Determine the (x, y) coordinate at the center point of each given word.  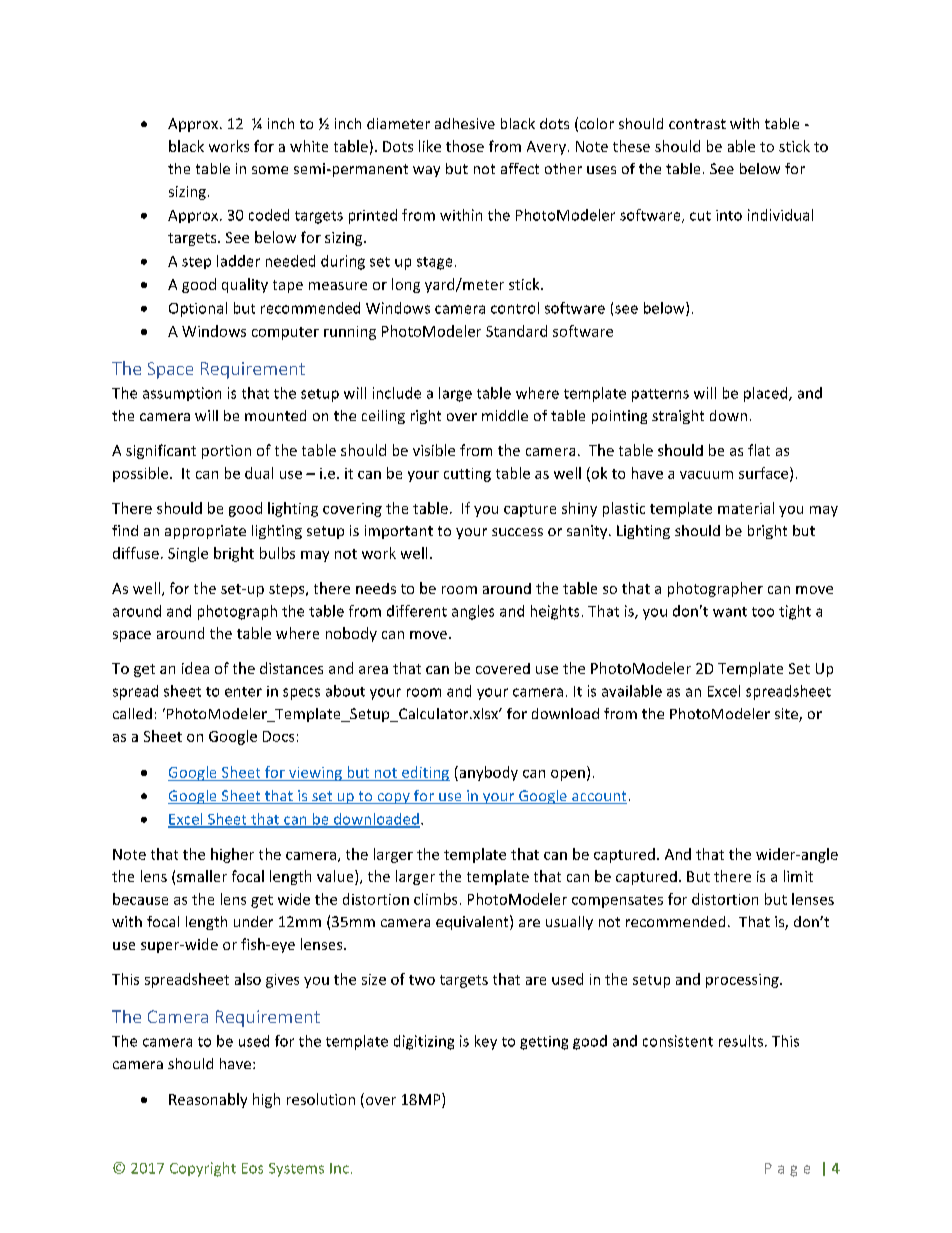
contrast (697, 124)
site (787, 715)
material (746, 508)
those (465, 146)
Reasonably (208, 1100)
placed (767, 394)
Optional (198, 309)
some (270, 170)
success (517, 532)
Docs (278, 736)
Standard (516, 331)
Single (188, 554)
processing (743, 981)
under (253, 921)
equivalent (473, 922)
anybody (487, 773)
